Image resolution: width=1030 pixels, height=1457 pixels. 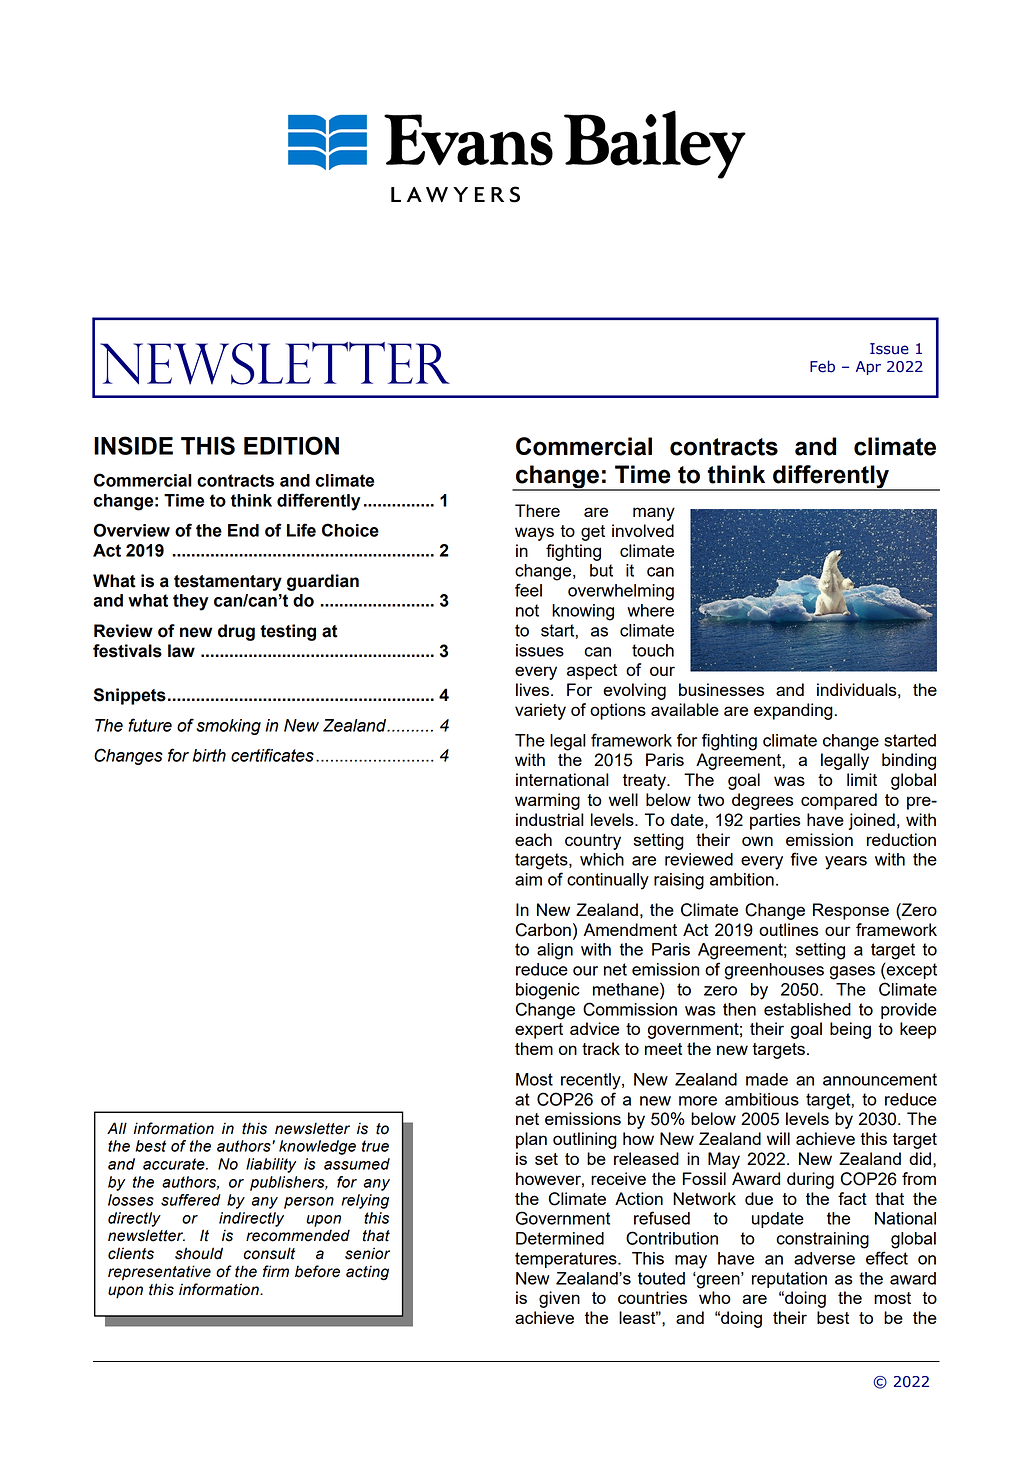 What do you see at coordinates (824, 1258) in the screenshot?
I see `adverse` at bounding box center [824, 1258].
